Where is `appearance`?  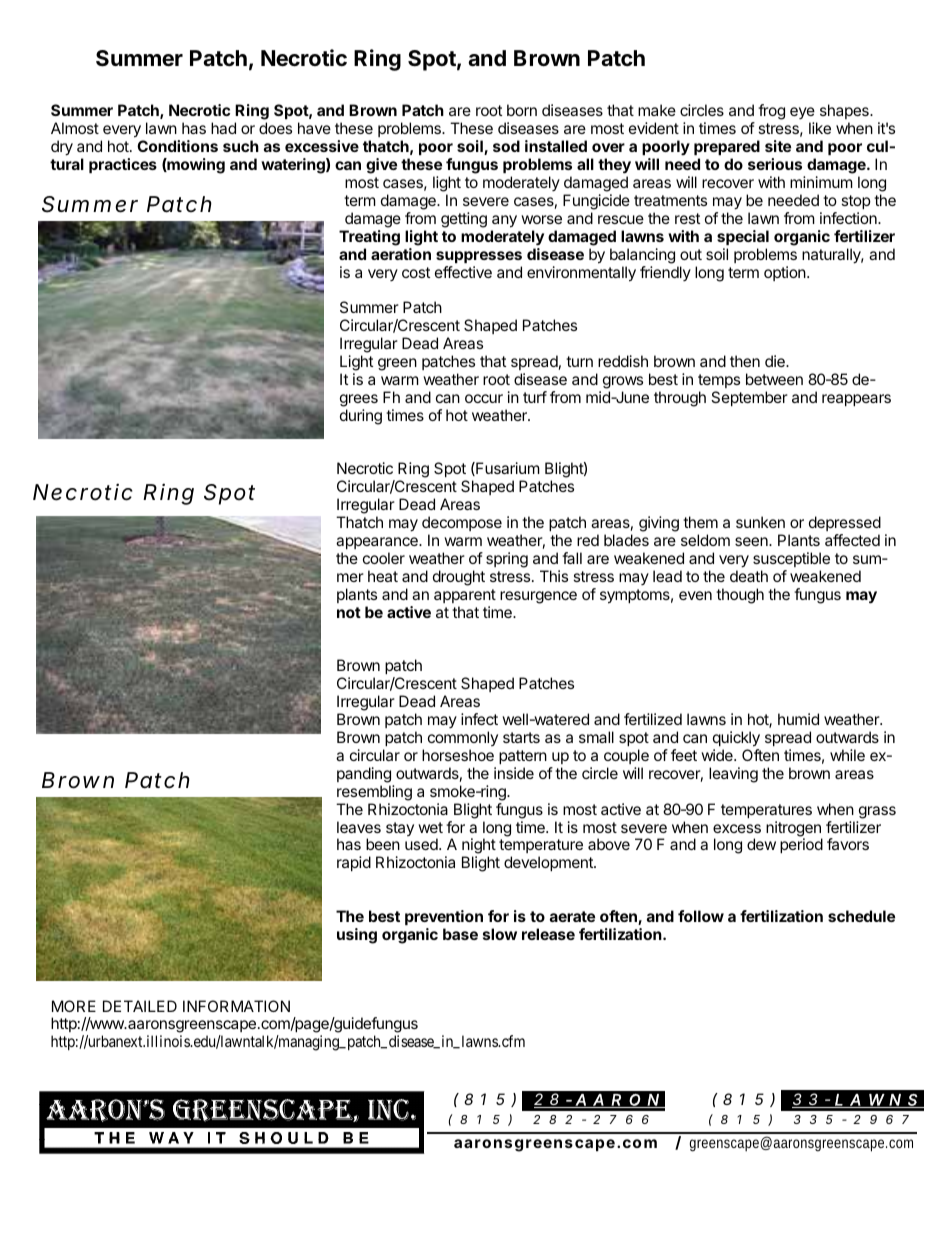 appearance is located at coordinates (378, 543).
